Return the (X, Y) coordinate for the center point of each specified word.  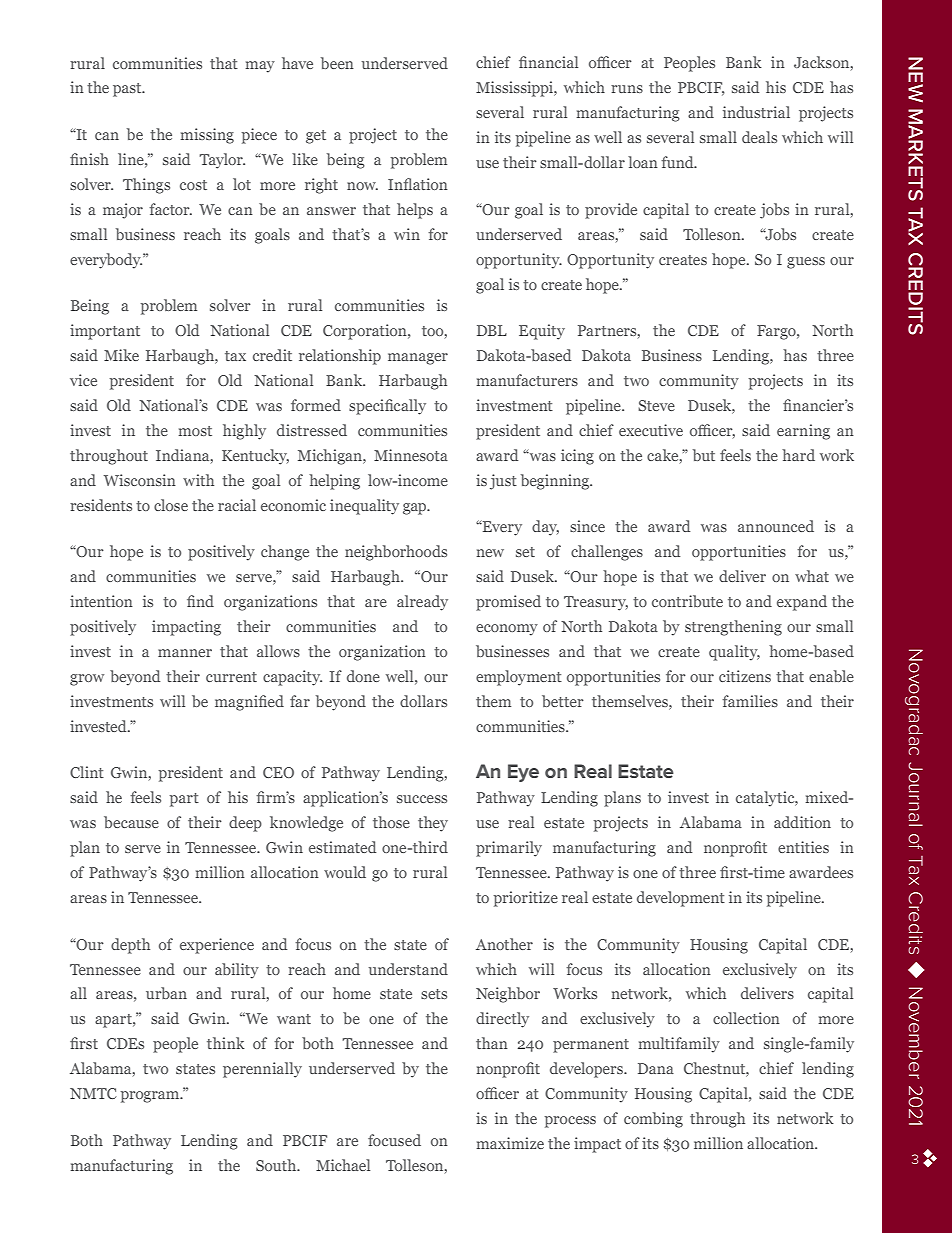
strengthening (733, 628)
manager (418, 359)
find (200, 601)
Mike (121, 355)
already (422, 603)
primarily (509, 849)
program (151, 1097)
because (131, 822)
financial (548, 62)
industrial (756, 112)
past (128, 90)
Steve (656, 405)
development (681, 899)
